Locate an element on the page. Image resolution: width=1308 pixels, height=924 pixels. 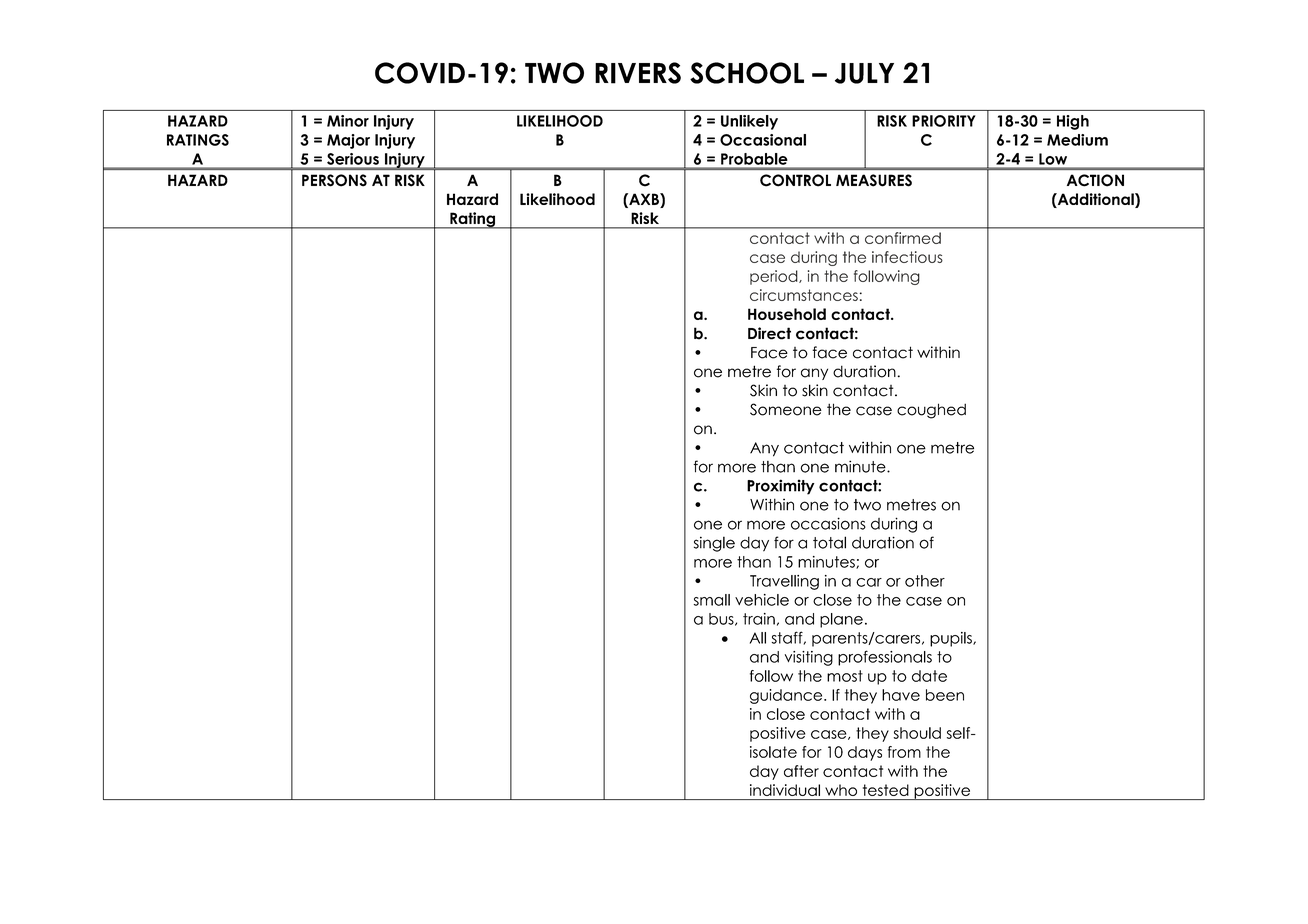
Proximity is located at coordinates (780, 487).
